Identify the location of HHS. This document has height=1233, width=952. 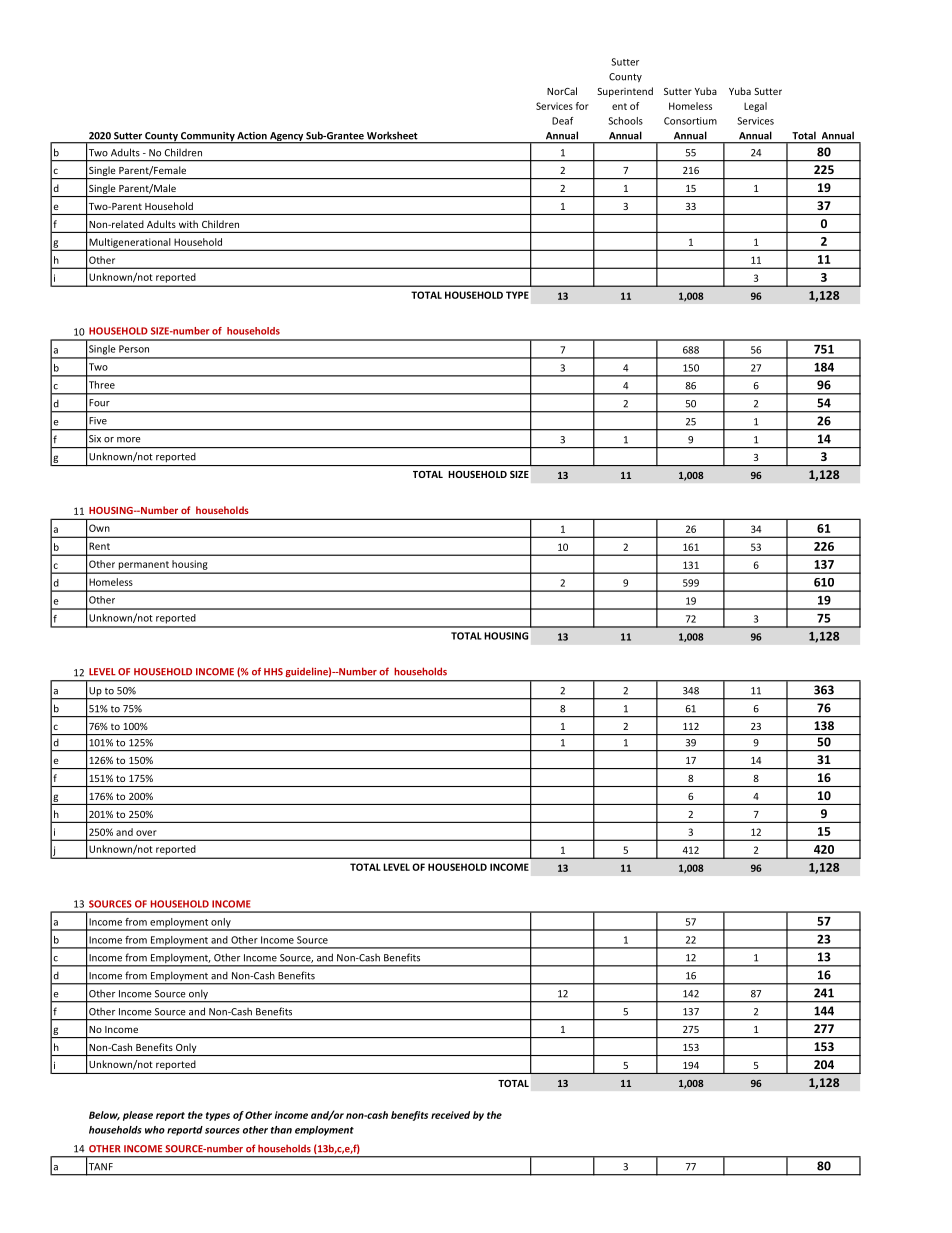
(273, 672).
